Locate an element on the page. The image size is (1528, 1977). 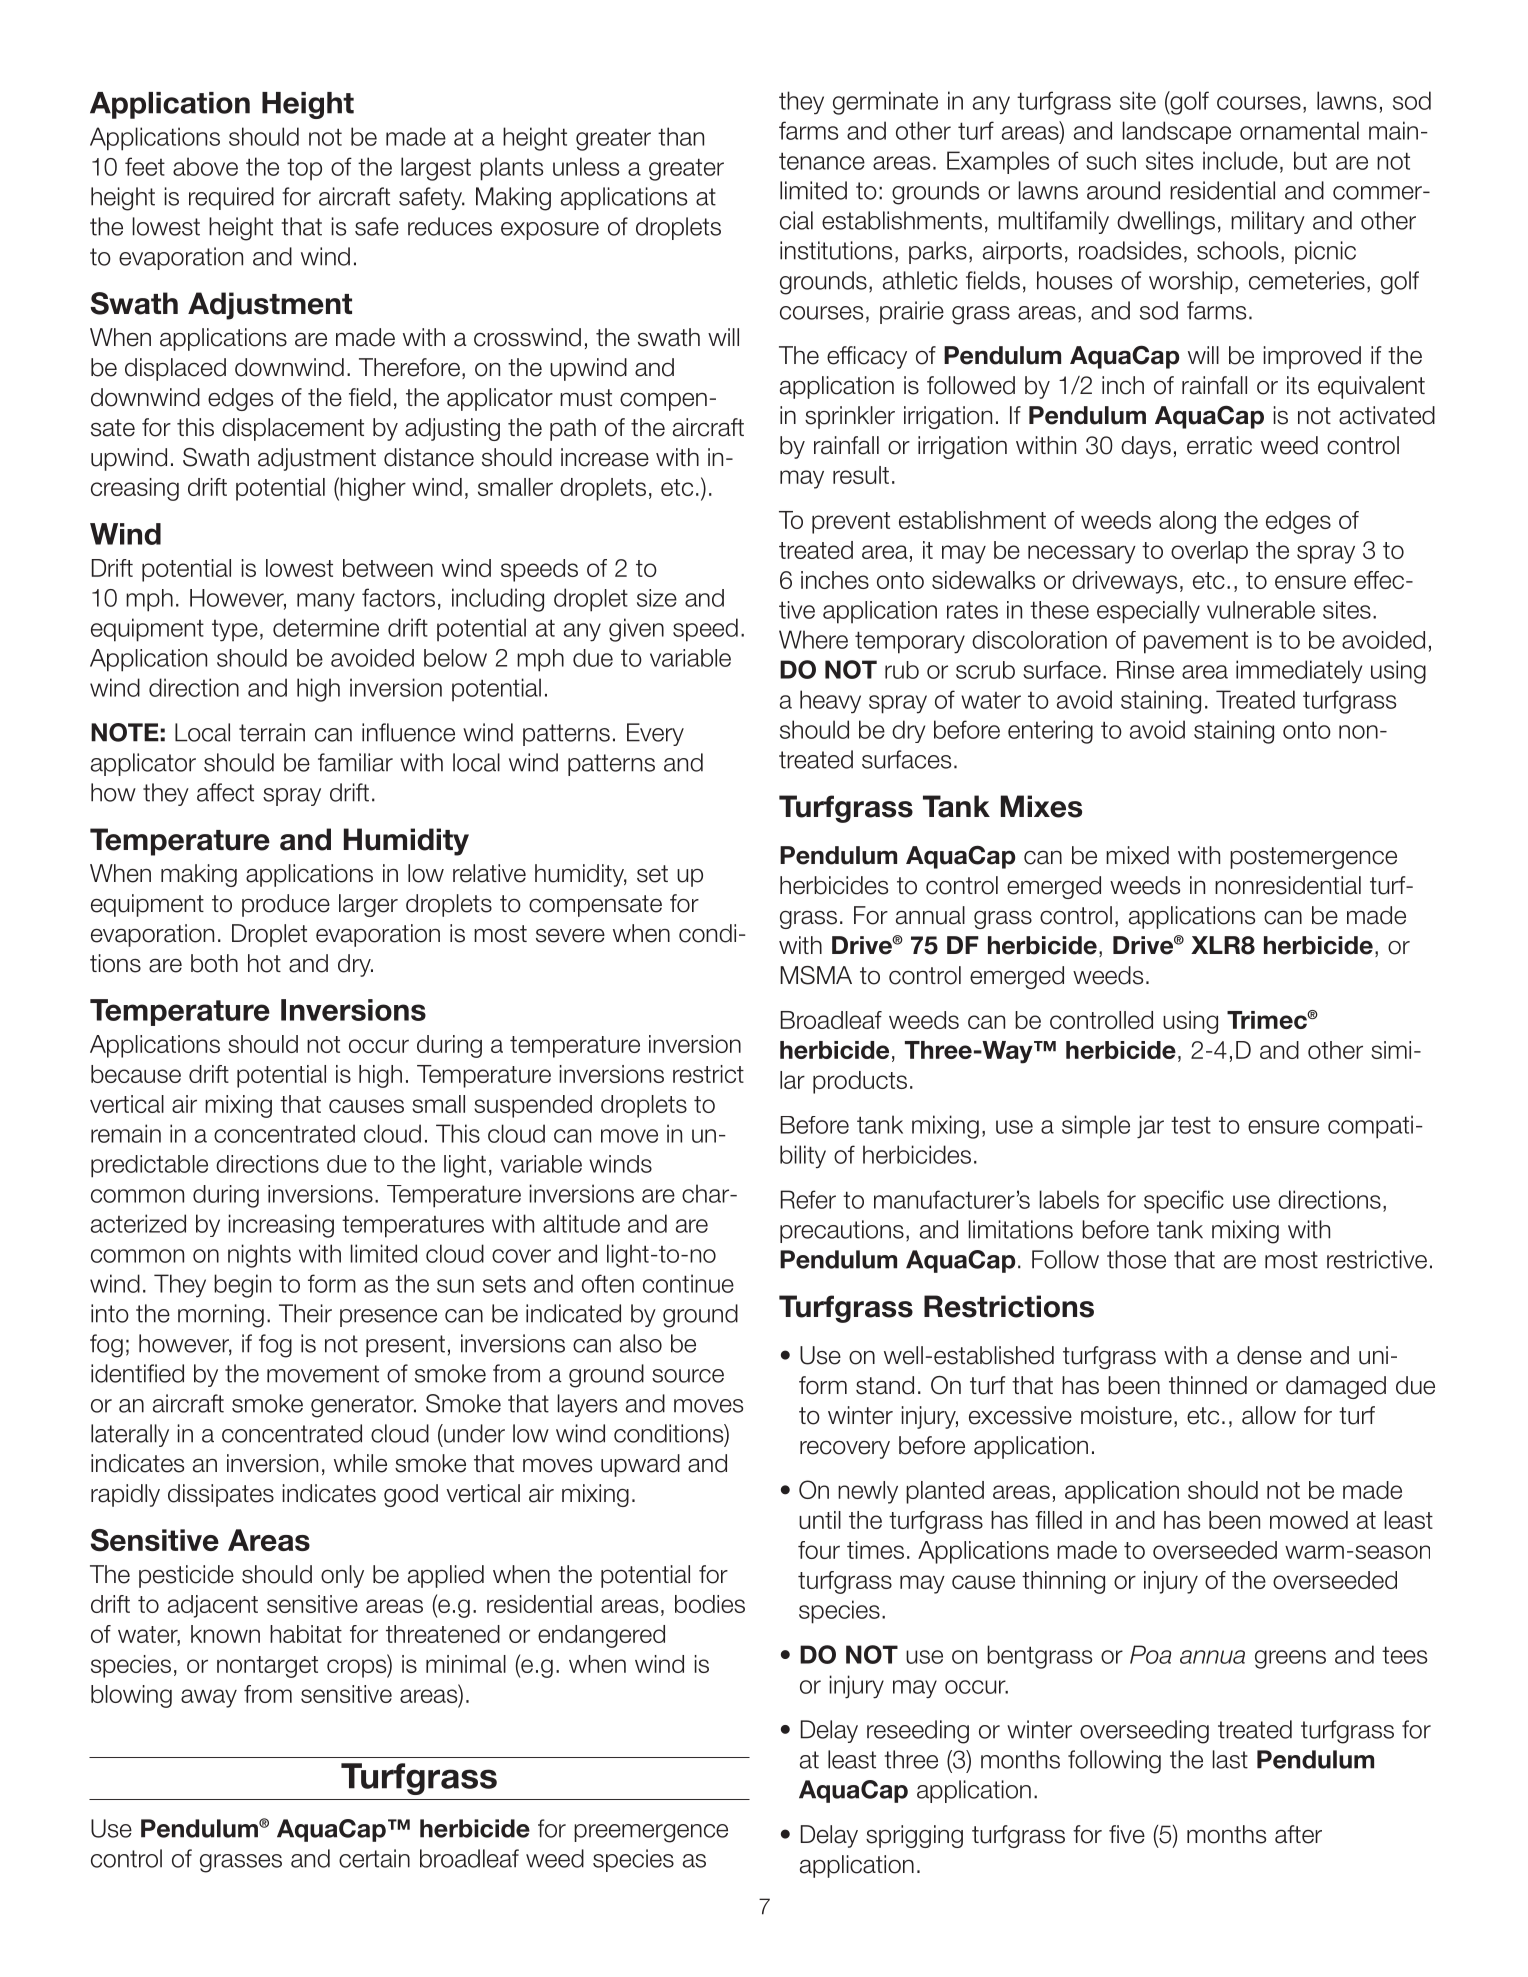
than is located at coordinates (681, 136).
